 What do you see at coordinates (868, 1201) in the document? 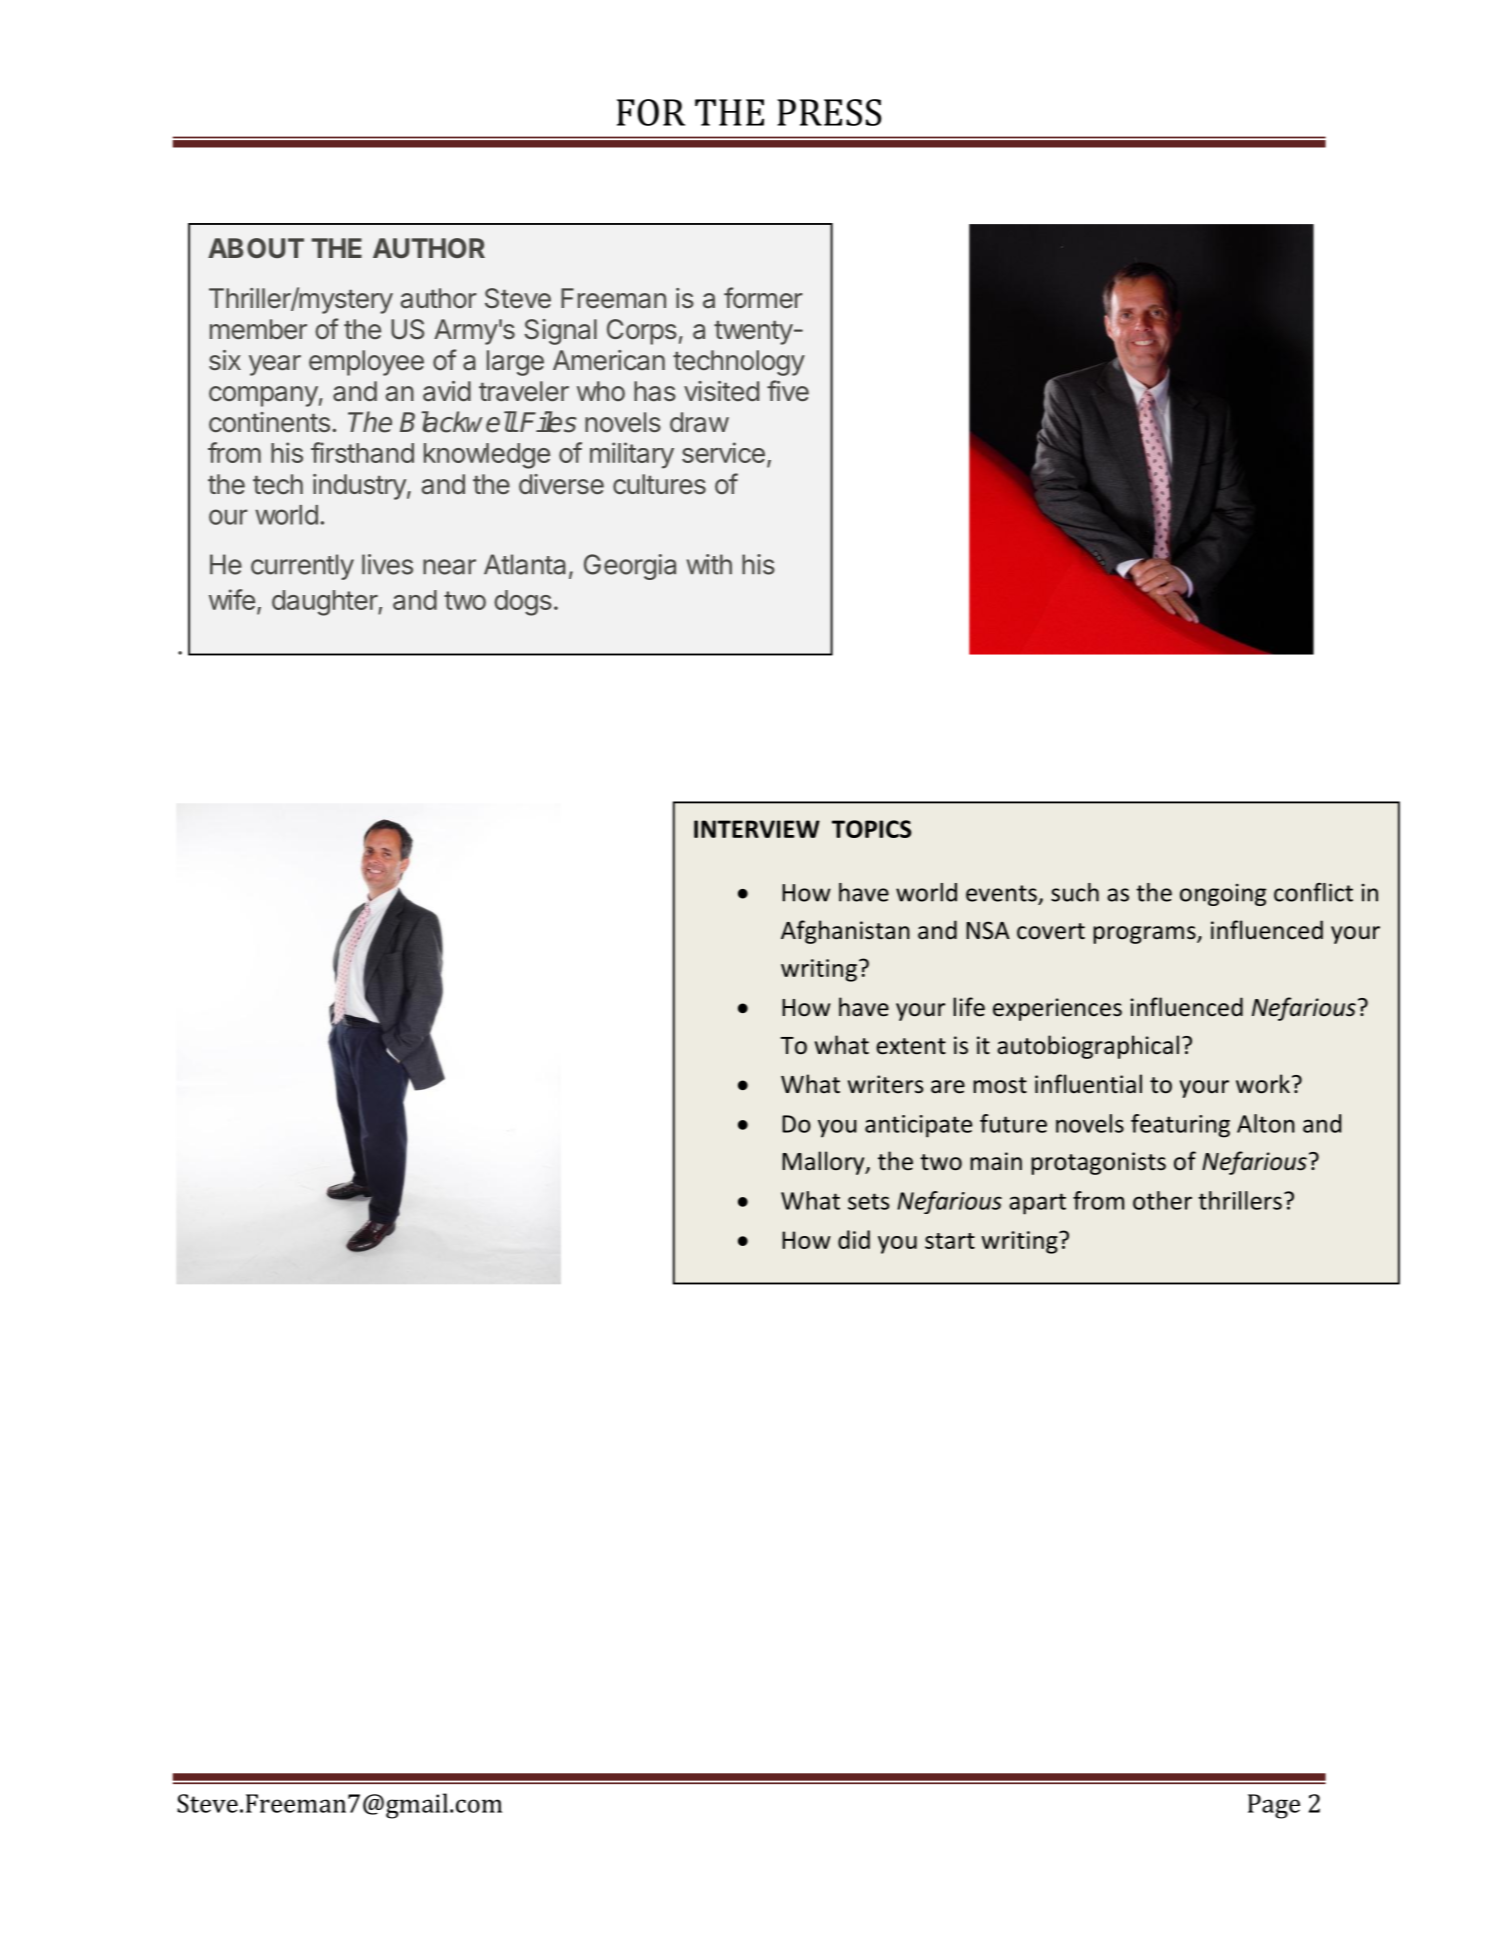
I see `sets` at bounding box center [868, 1201].
